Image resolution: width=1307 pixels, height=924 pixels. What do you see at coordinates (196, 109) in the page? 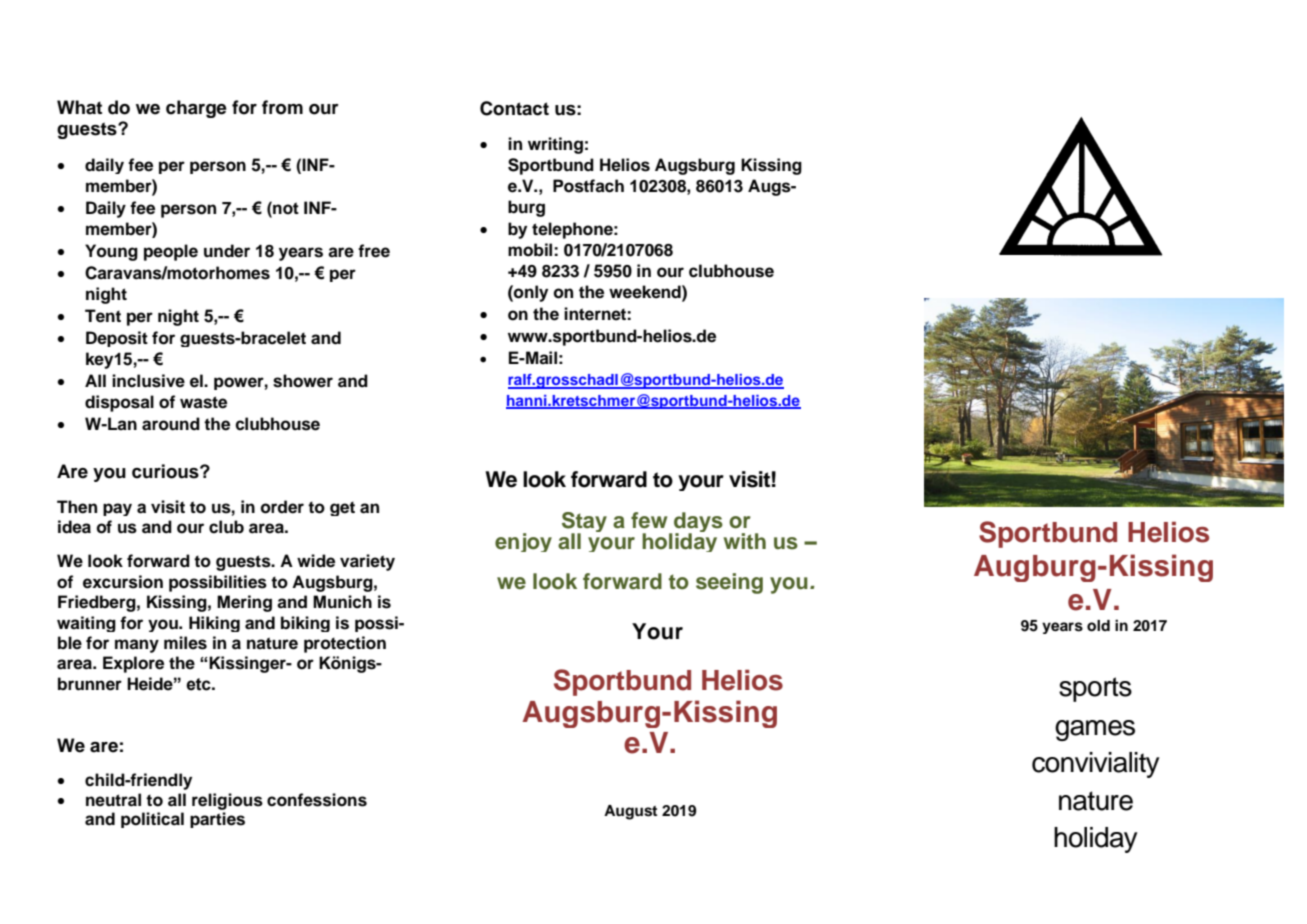
I see `charge` at bounding box center [196, 109].
